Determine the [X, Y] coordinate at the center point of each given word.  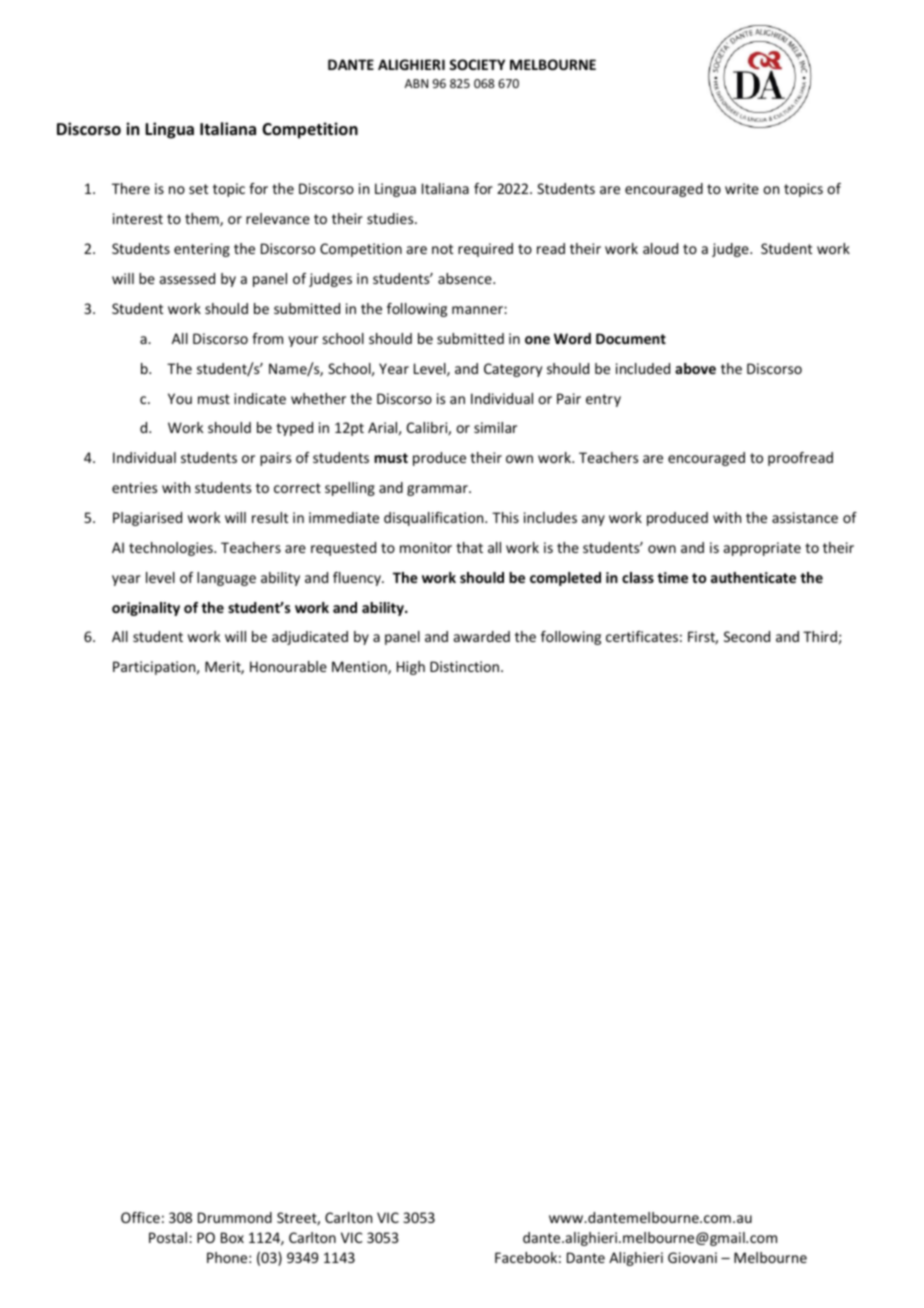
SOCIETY [477, 64]
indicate [260, 398]
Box [232, 1237]
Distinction [466, 666]
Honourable [288, 666]
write [742, 188]
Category [513, 370]
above [695, 368]
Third [820, 636]
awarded [482, 636]
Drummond [235, 1217]
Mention [360, 668]
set [198, 189]
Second [747, 636]
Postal [168, 1237]
